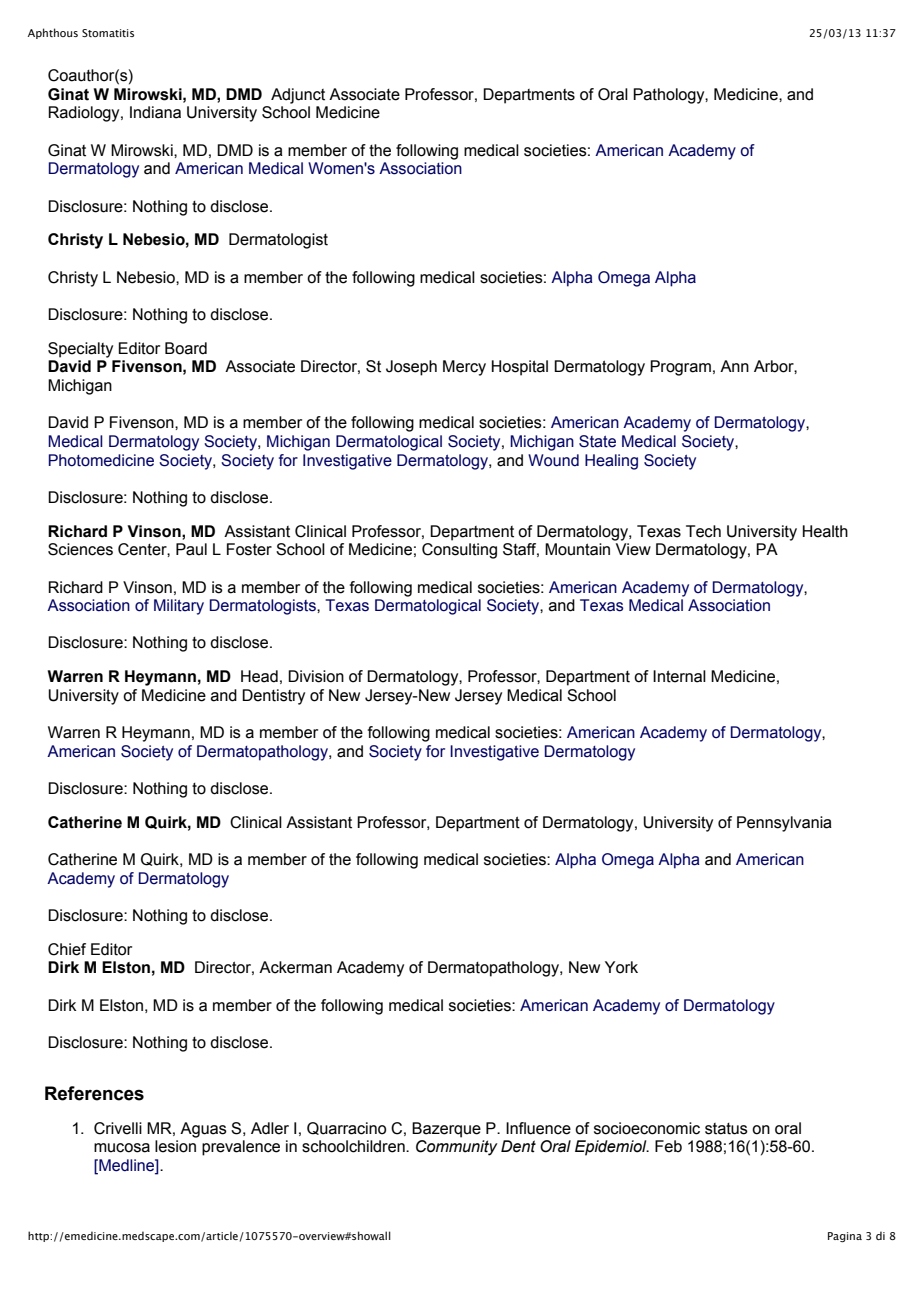 Image resolution: width=924 pixels, height=1308 pixels. Describe the element at coordinates (155, 112) in the screenshot. I see `Indiana` at that location.
